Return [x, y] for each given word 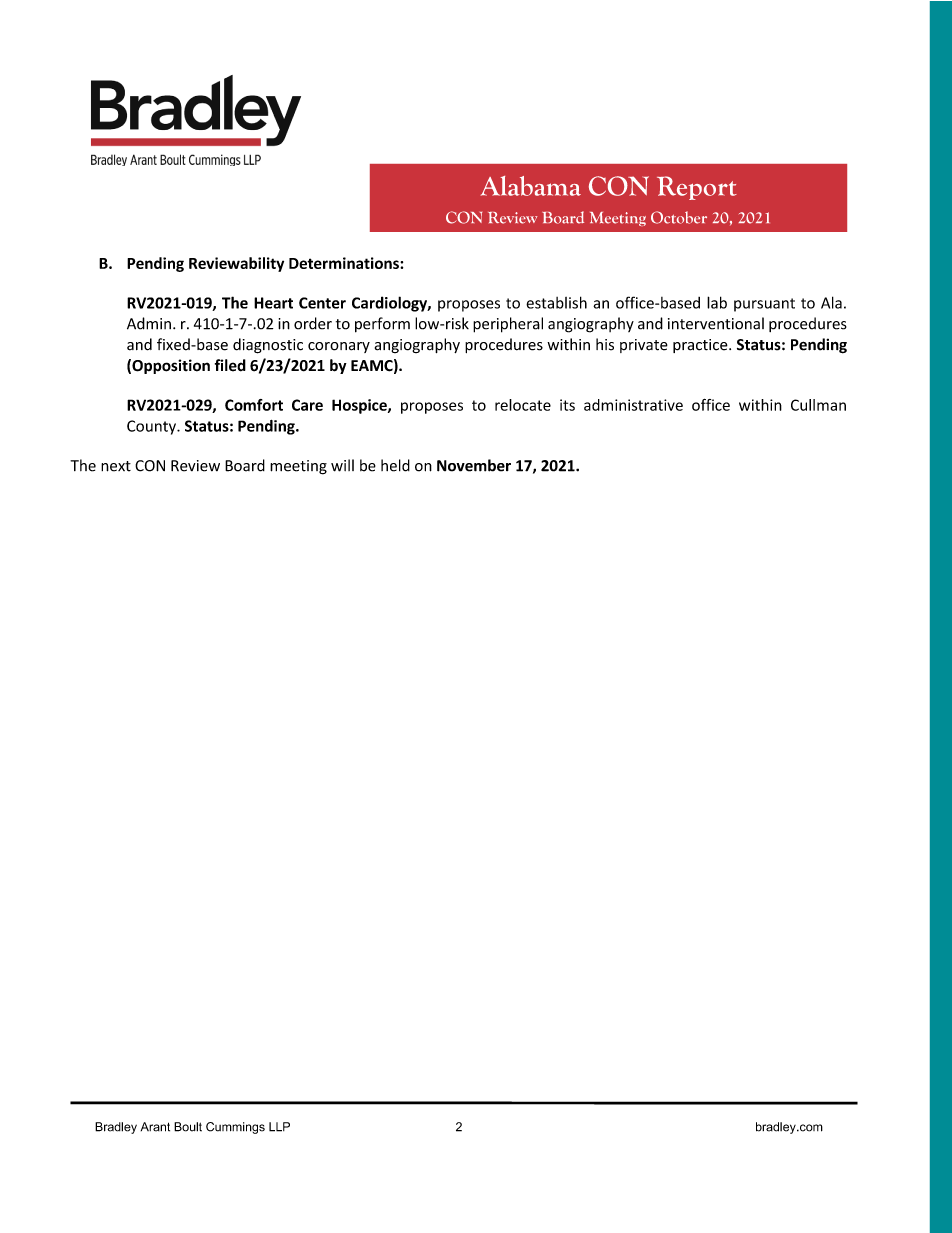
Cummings [235, 1128]
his [605, 344]
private [644, 346]
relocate [523, 405]
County [152, 427]
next [116, 466]
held [395, 465]
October [679, 217]
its [567, 405]
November [474, 465]
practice [701, 346]
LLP [279, 1127]
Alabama [531, 186]
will [342, 465]
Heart [273, 303]
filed [230, 365]
